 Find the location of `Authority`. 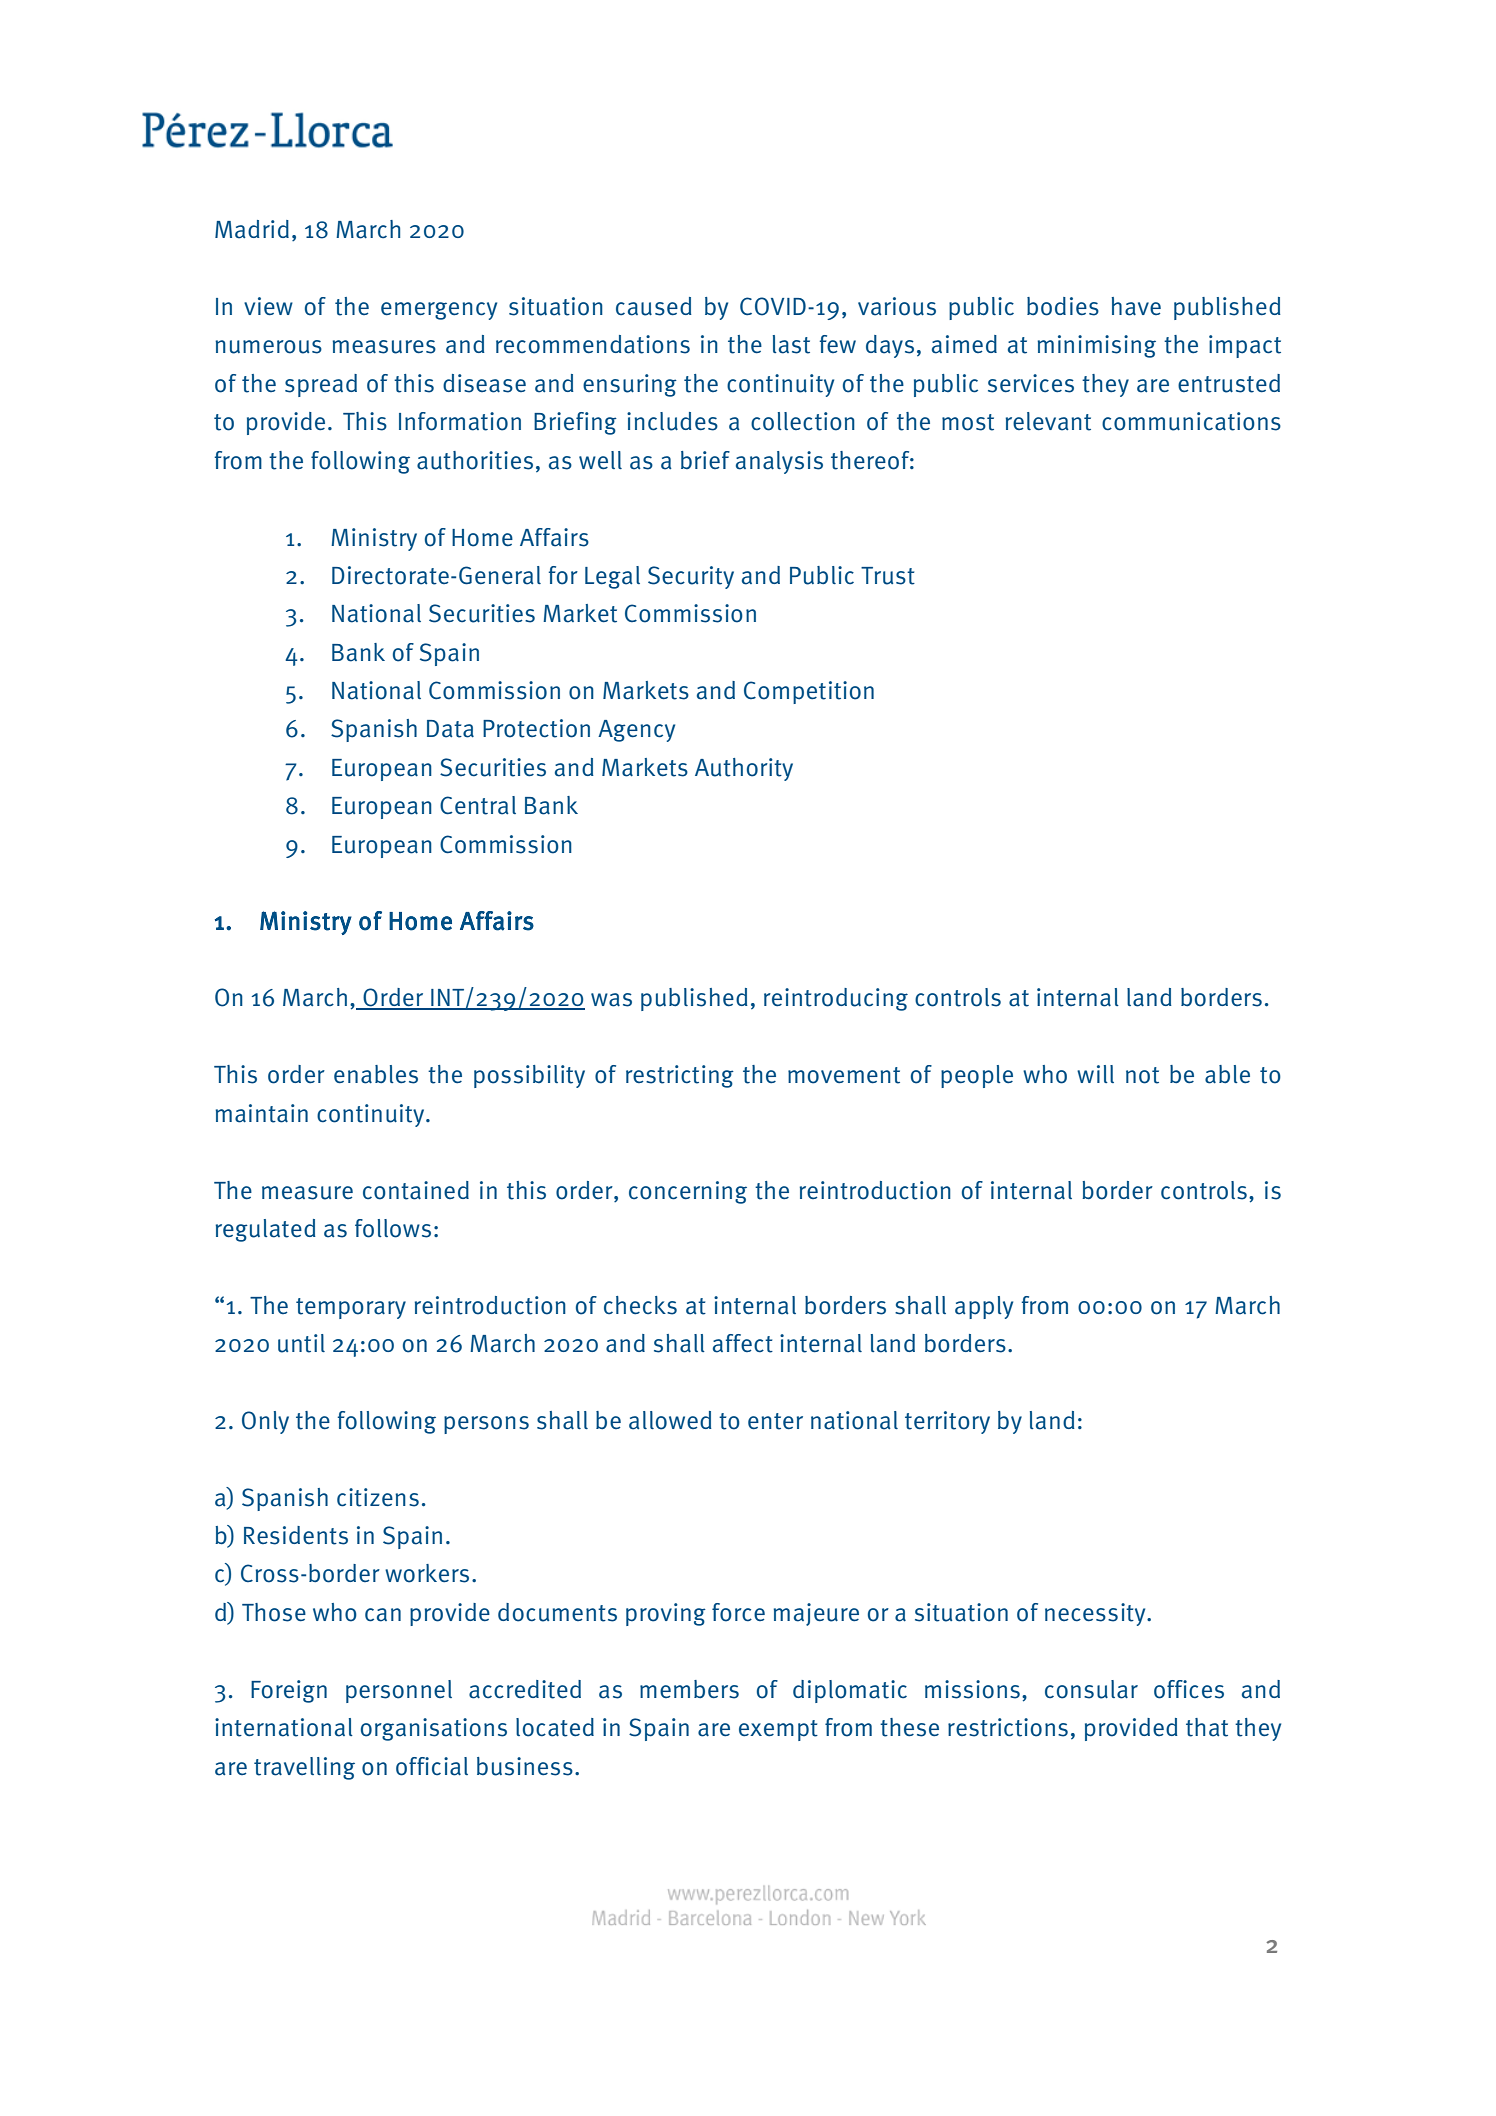

Authority is located at coordinates (744, 769).
